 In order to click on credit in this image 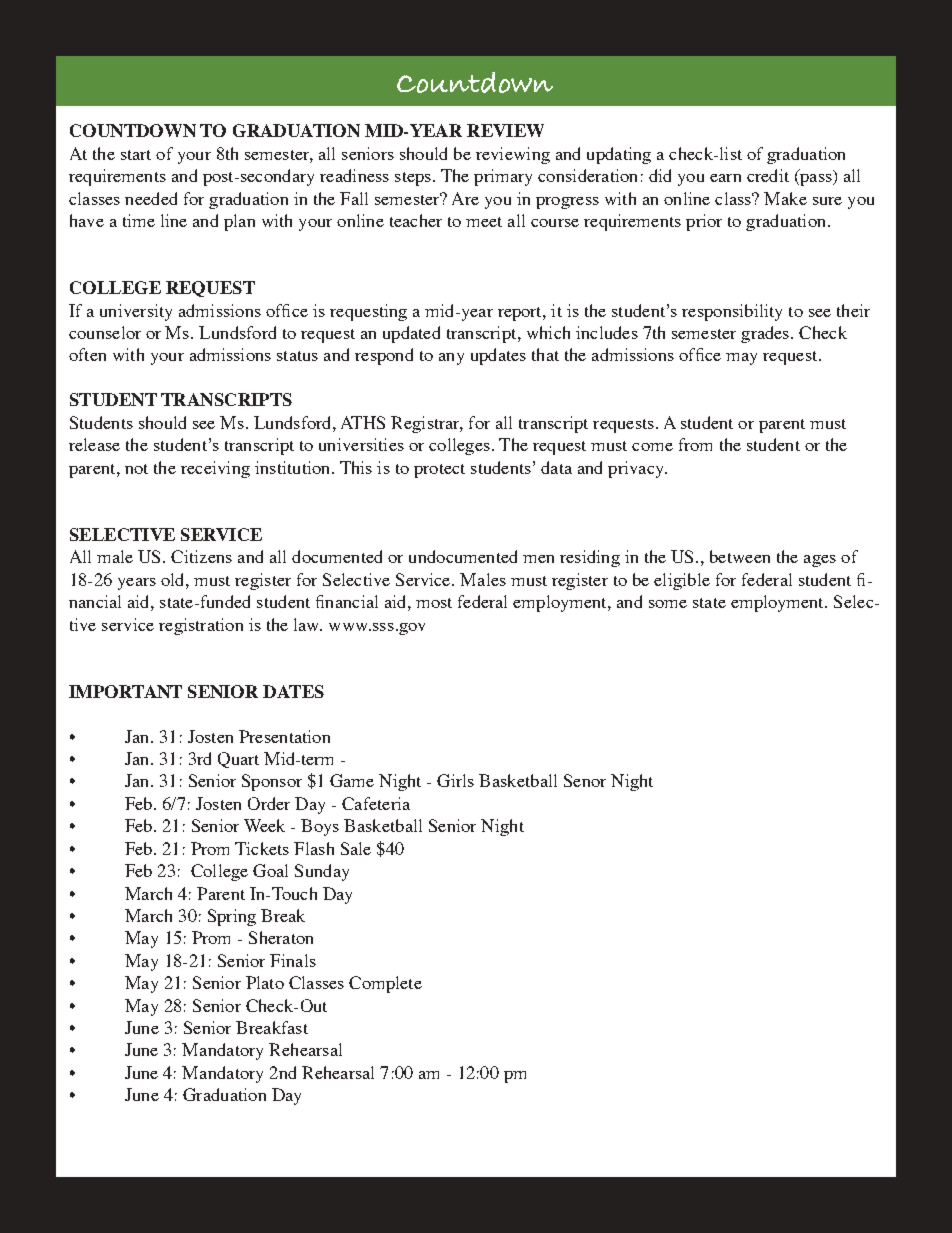, I will do `click(768, 175)`.
